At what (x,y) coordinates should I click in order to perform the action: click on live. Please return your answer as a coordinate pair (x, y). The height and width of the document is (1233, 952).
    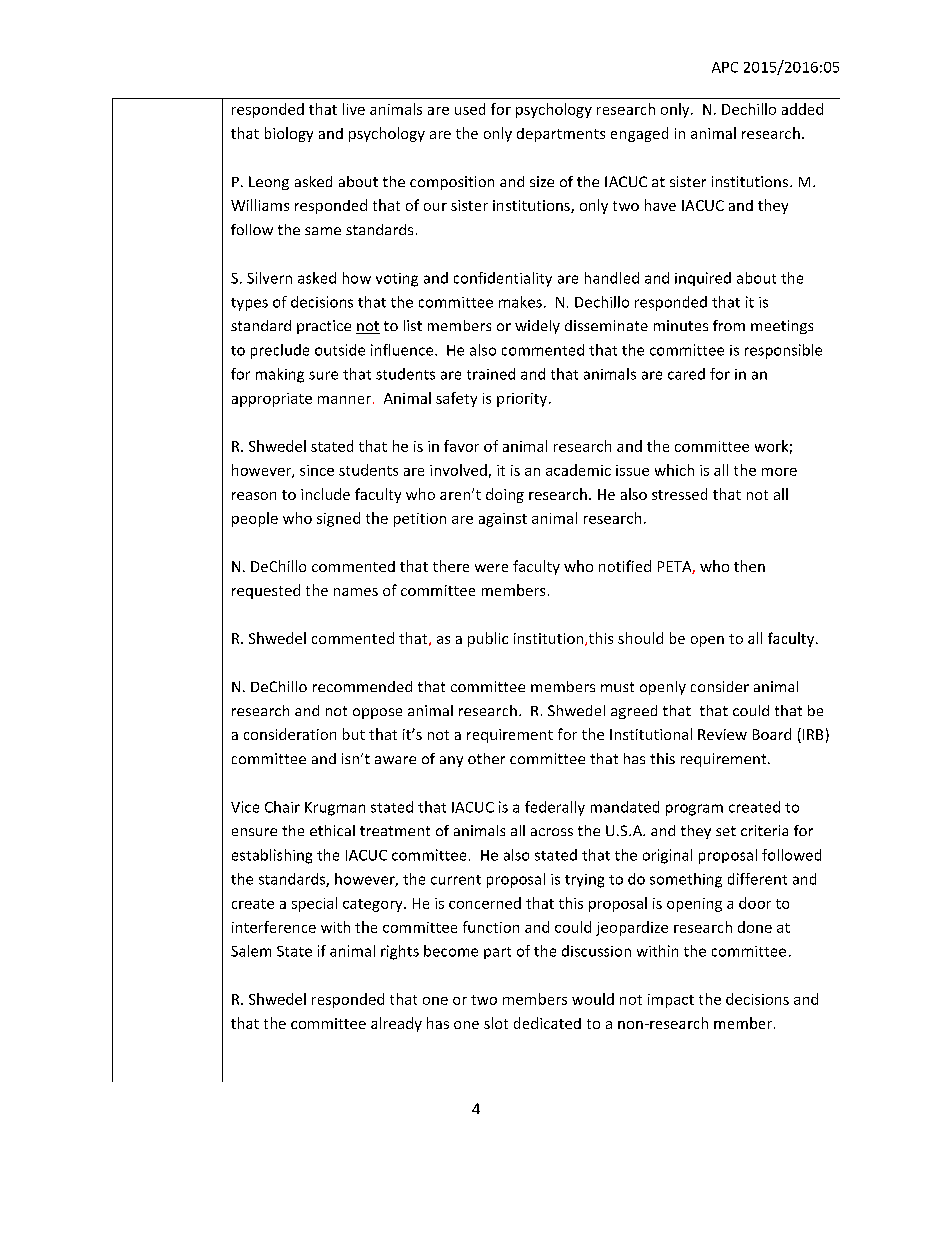
    Looking at the image, I should click on (354, 109).
